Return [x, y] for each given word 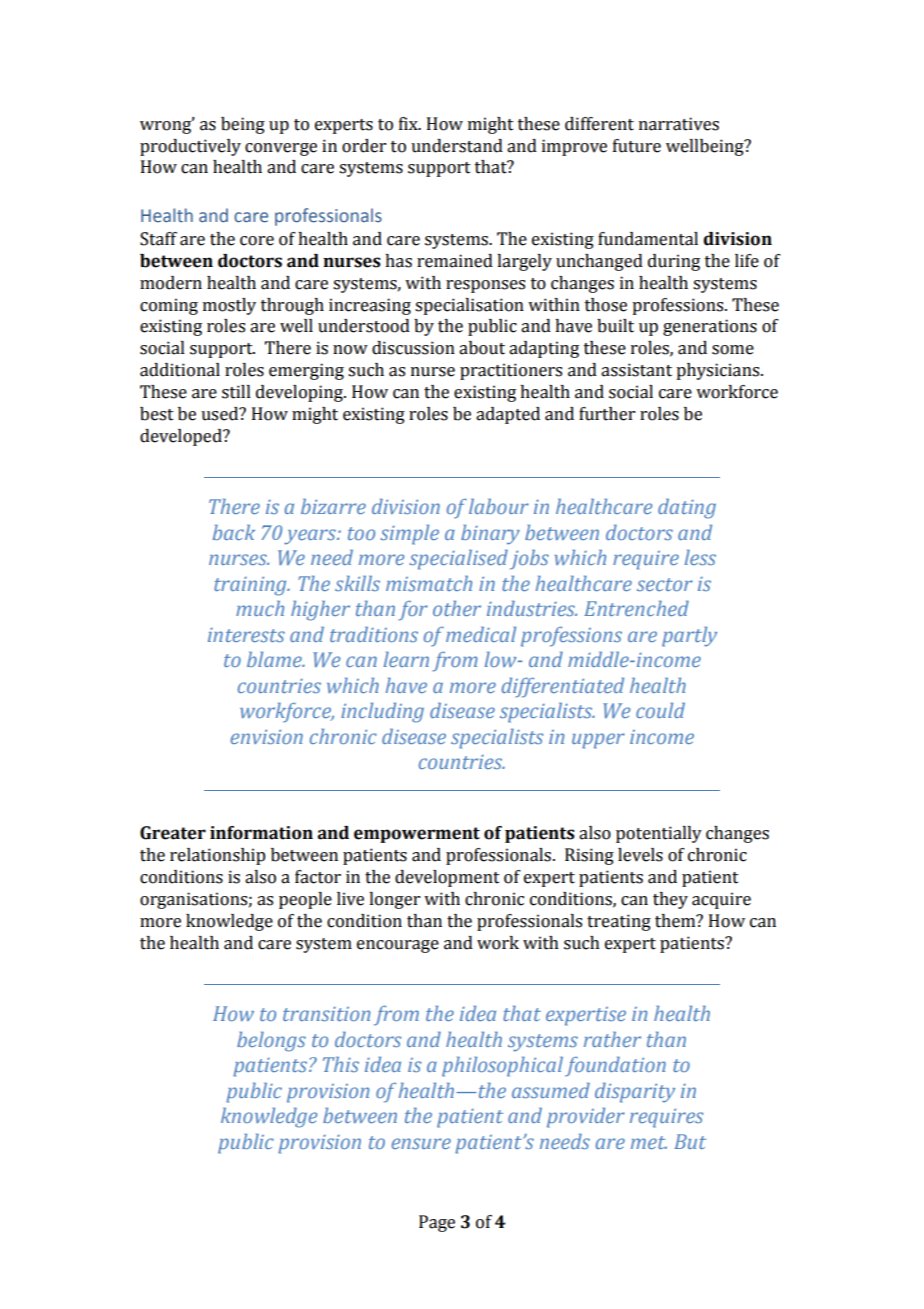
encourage [398, 946]
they [670, 900]
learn [406, 659]
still [236, 392]
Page [437, 1223]
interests [246, 635]
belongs [271, 1042]
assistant [636, 370]
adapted [508, 415]
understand [457, 146]
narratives [679, 124]
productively [190, 147]
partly [689, 637]
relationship [218, 856]
